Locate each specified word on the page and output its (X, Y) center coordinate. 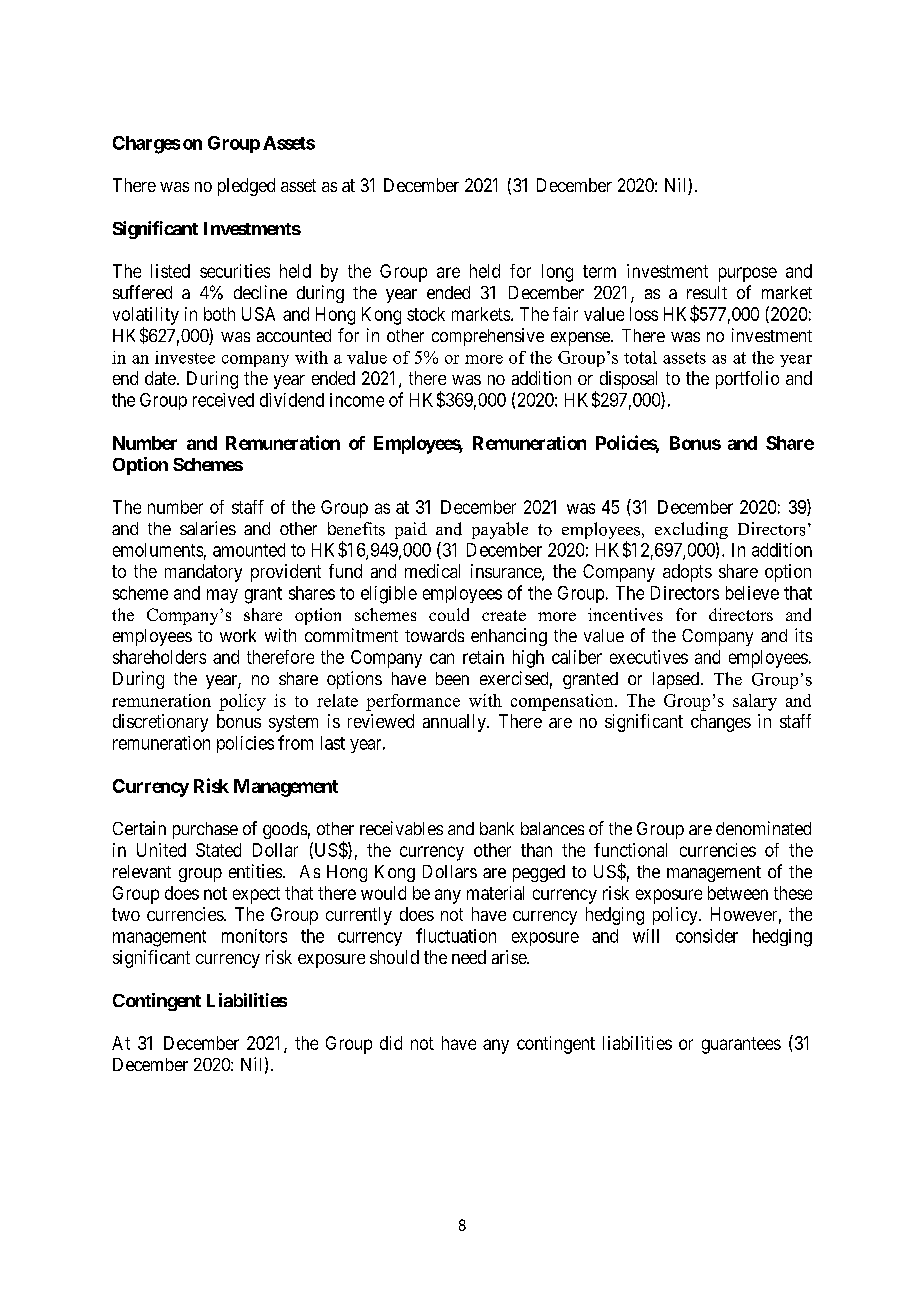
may (222, 596)
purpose (748, 274)
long (557, 273)
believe (752, 593)
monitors (254, 936)
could (449, 614)
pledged (246, 187)
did (391, 1043)
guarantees (741, 1045)
